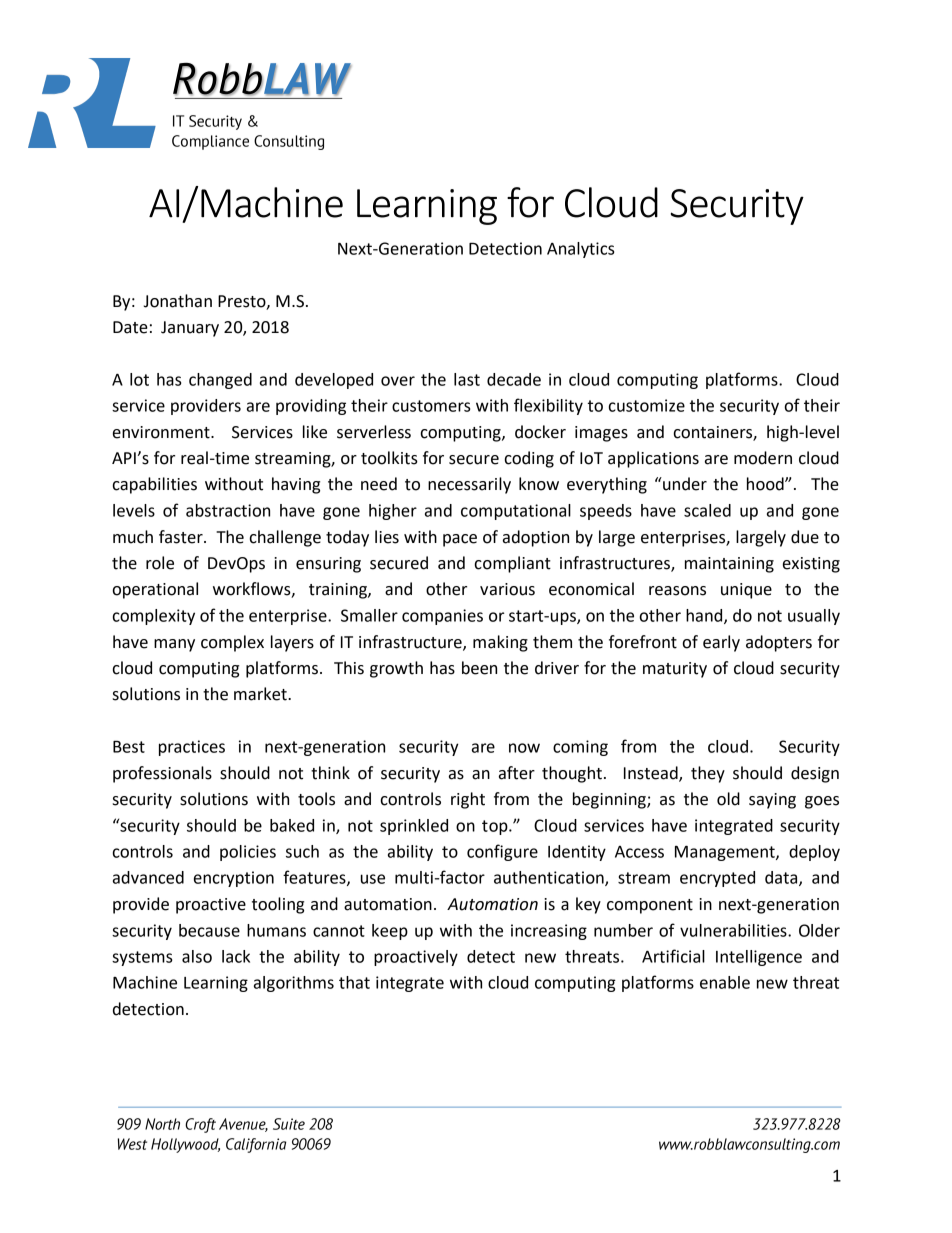 The height and width of the screenshot is (1233, 952). Describe the element at coordinates (647, 405) in the screenshot. I see `customize` at that location.
